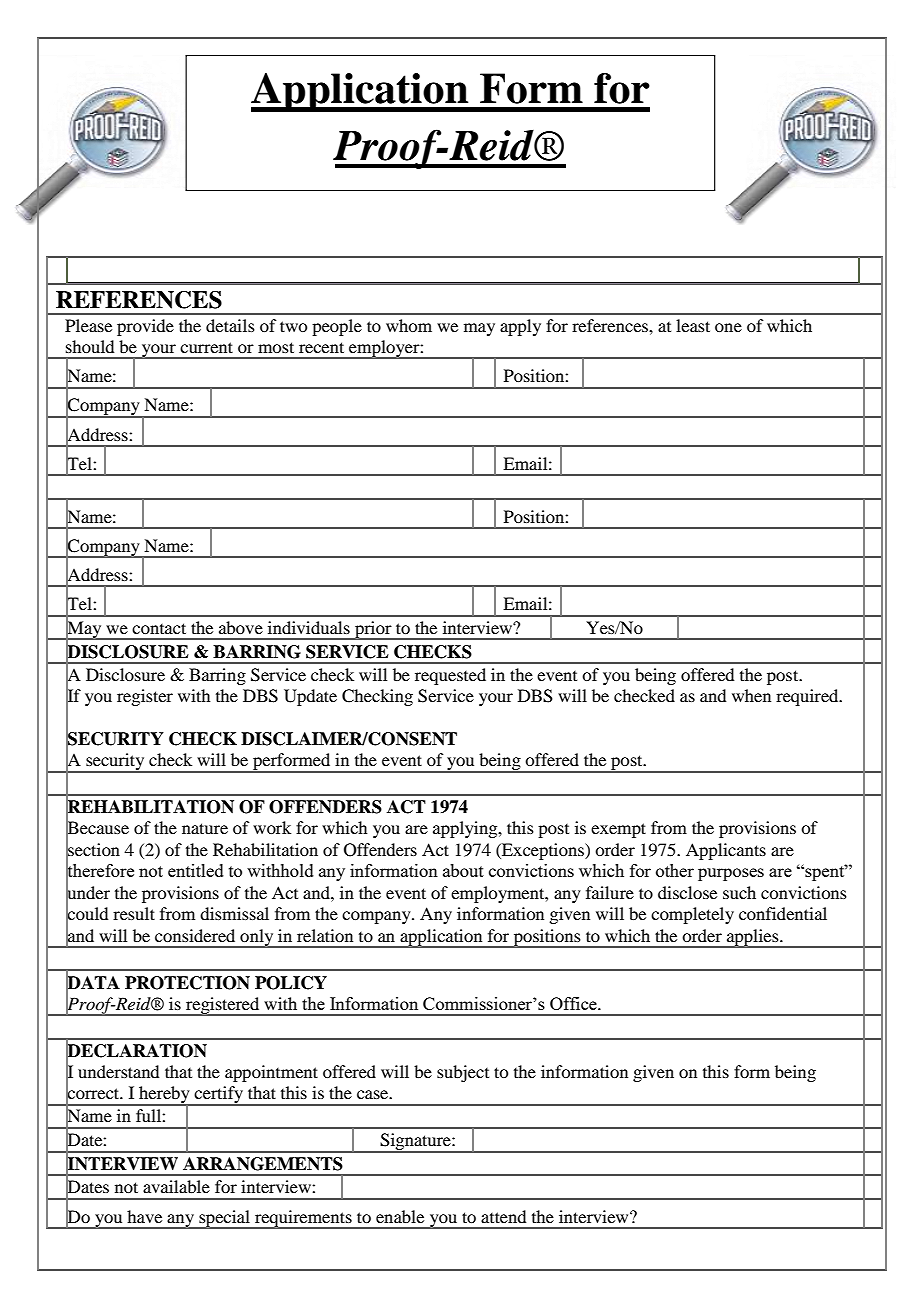 The height and width of the page is (1308, 924). Describe the element at coordinates (176, 1186) in the page. I see `available` at that location.
